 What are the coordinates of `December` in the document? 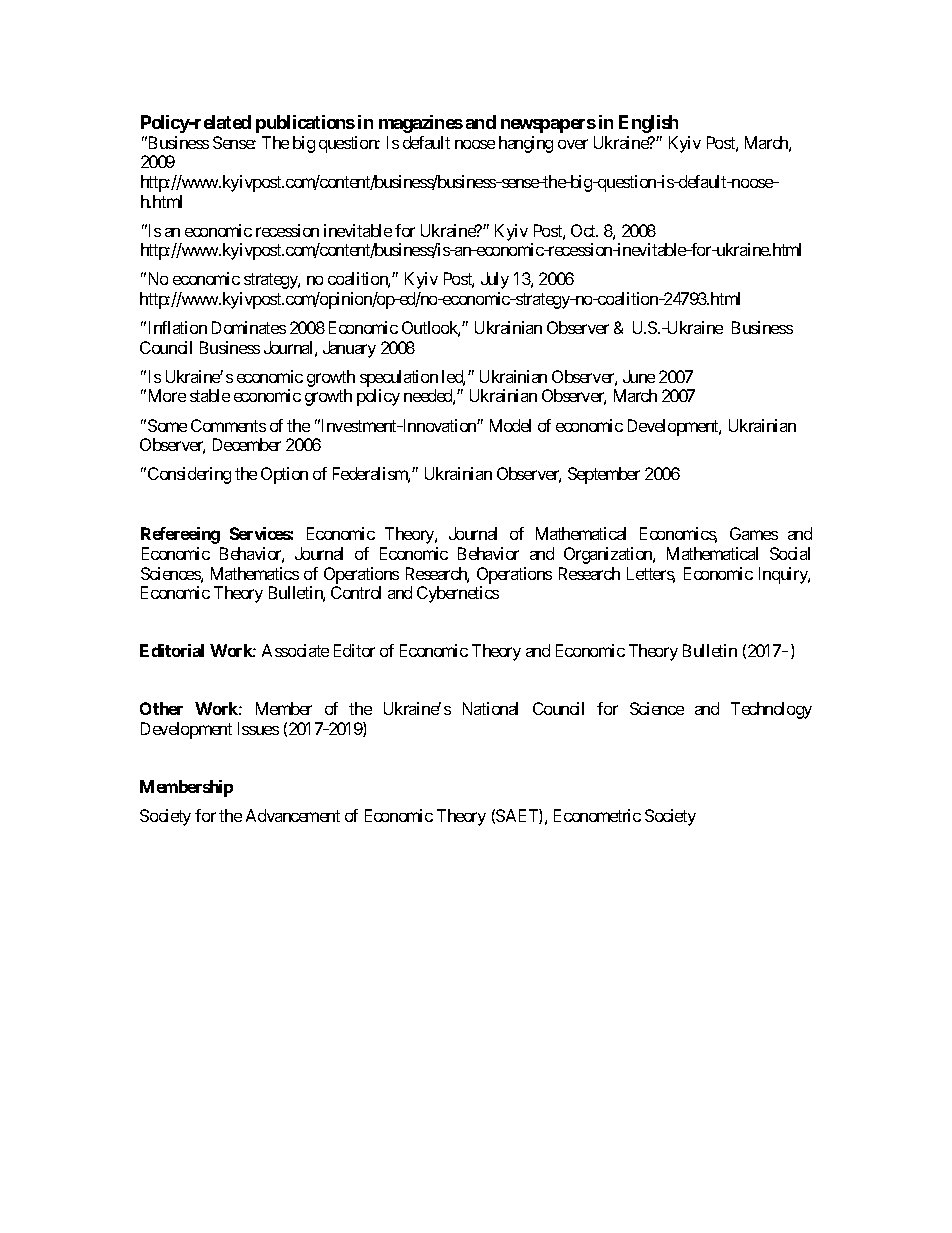 It's located at (247, 444).
